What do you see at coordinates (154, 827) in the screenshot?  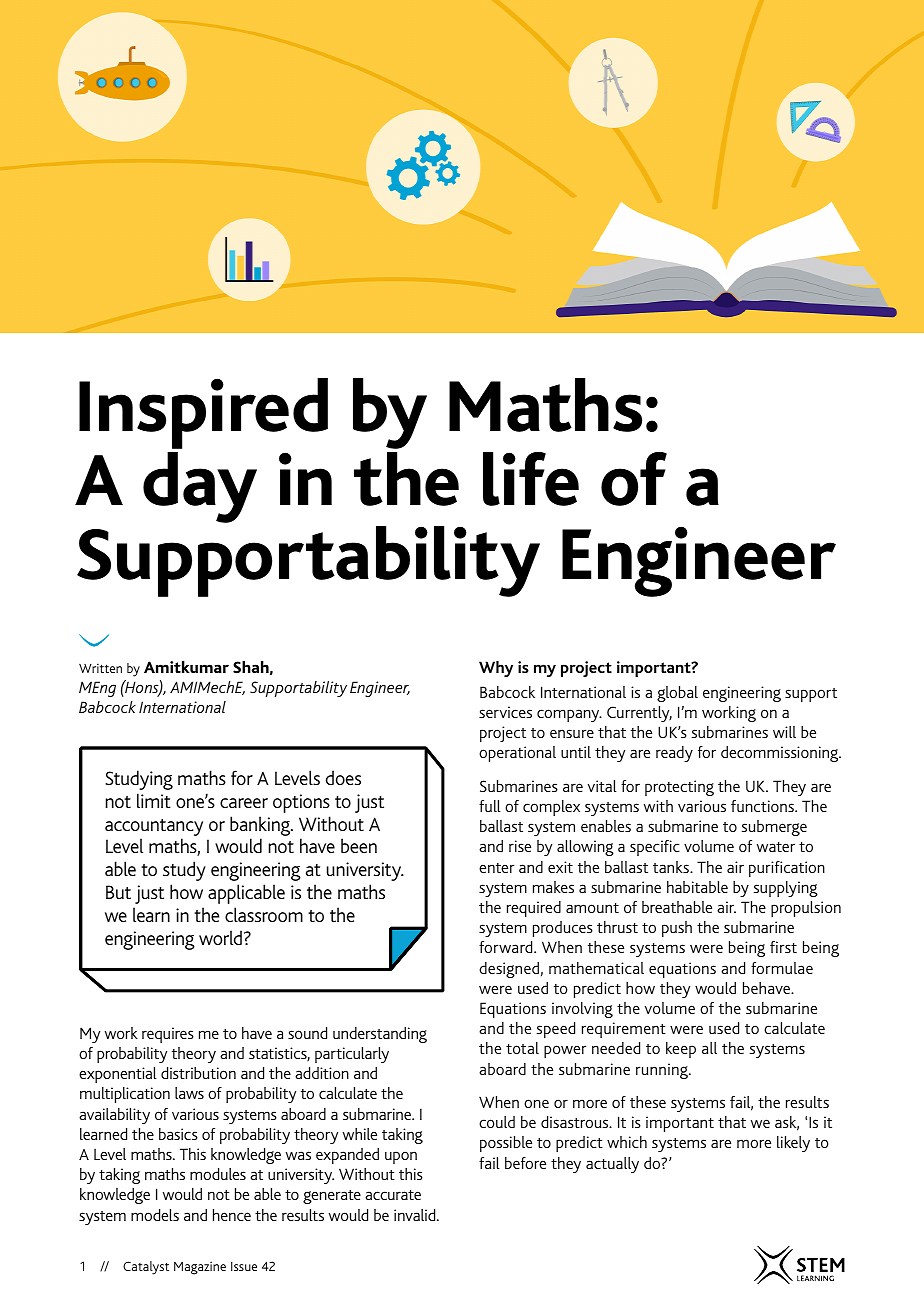 I see `accountancy` at bounding box center [154, 827].
